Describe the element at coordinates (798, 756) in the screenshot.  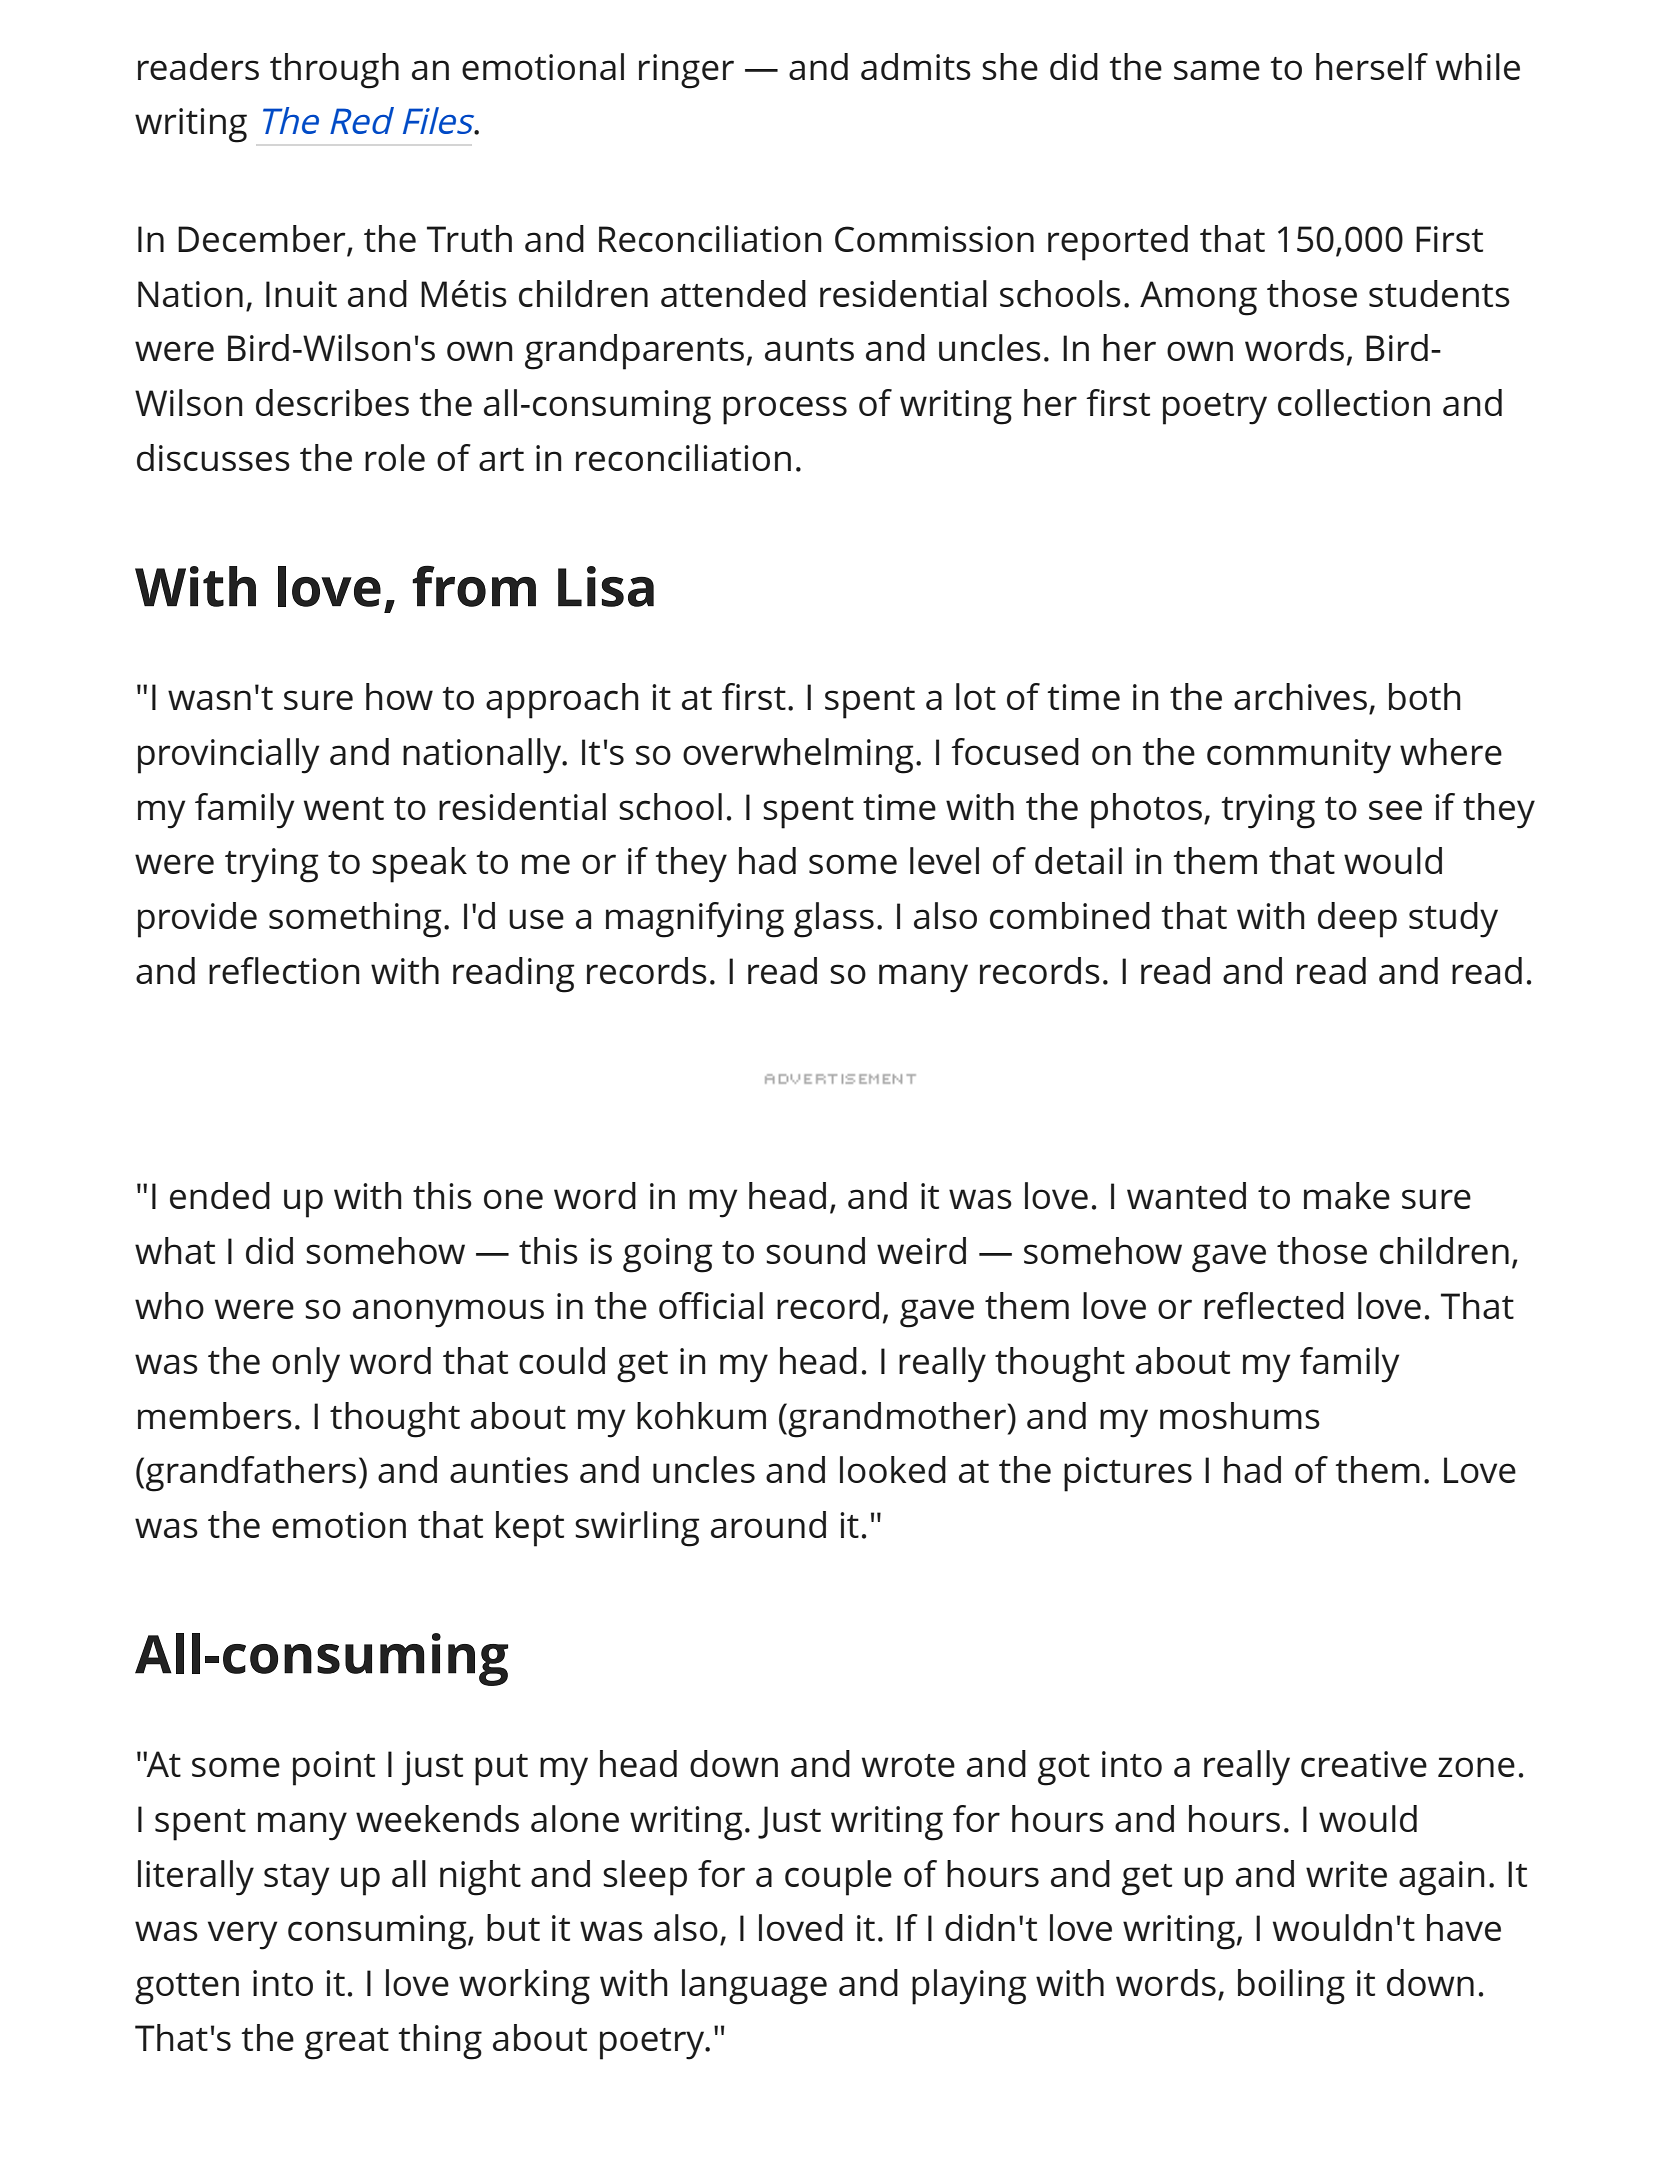
I see `overwhelming` at that location.
